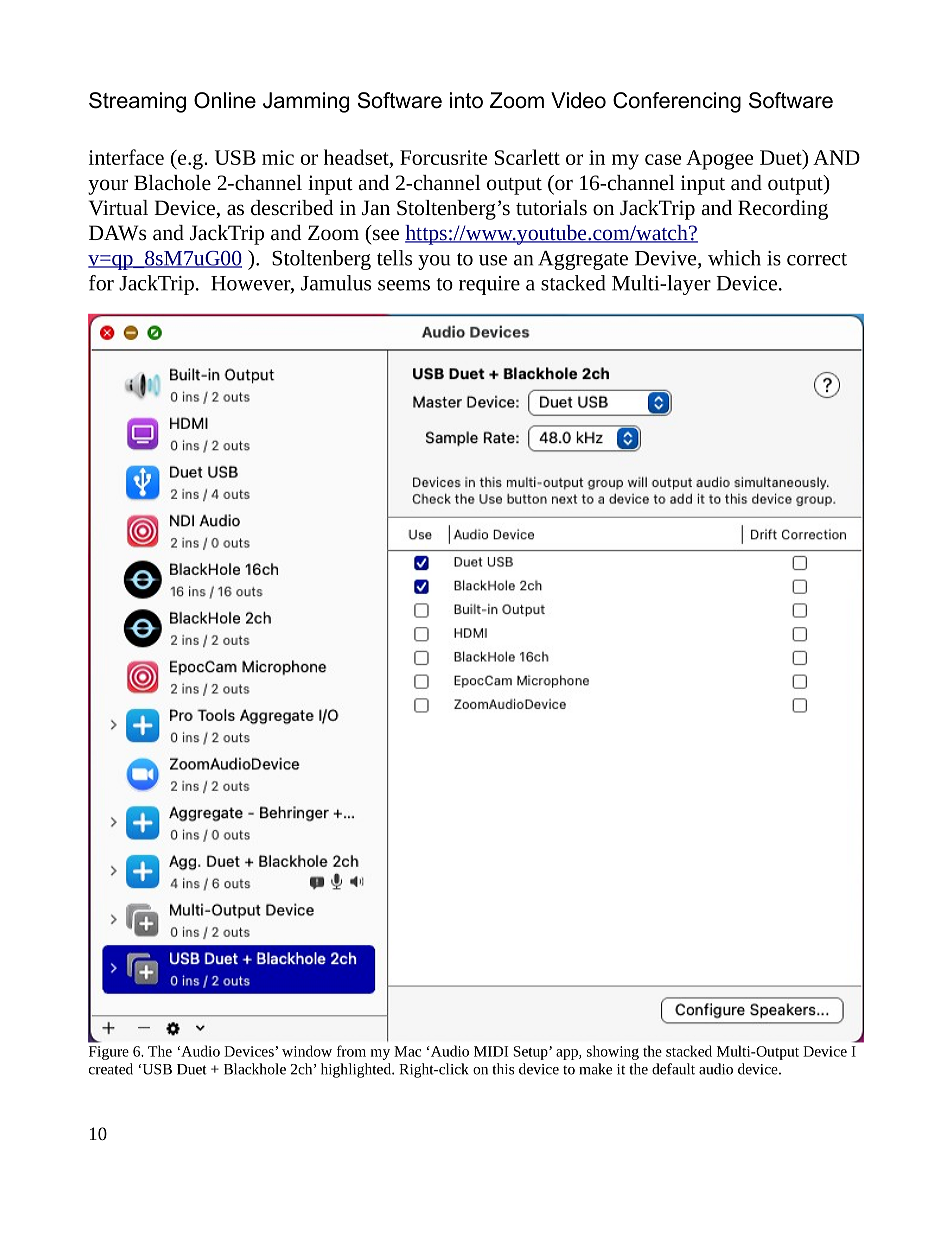 This screenshot has width=952, height=1233. What do you see at coordinates (489, 285) in the screenshot?
I see `require` at bounding box center [489, 285].
